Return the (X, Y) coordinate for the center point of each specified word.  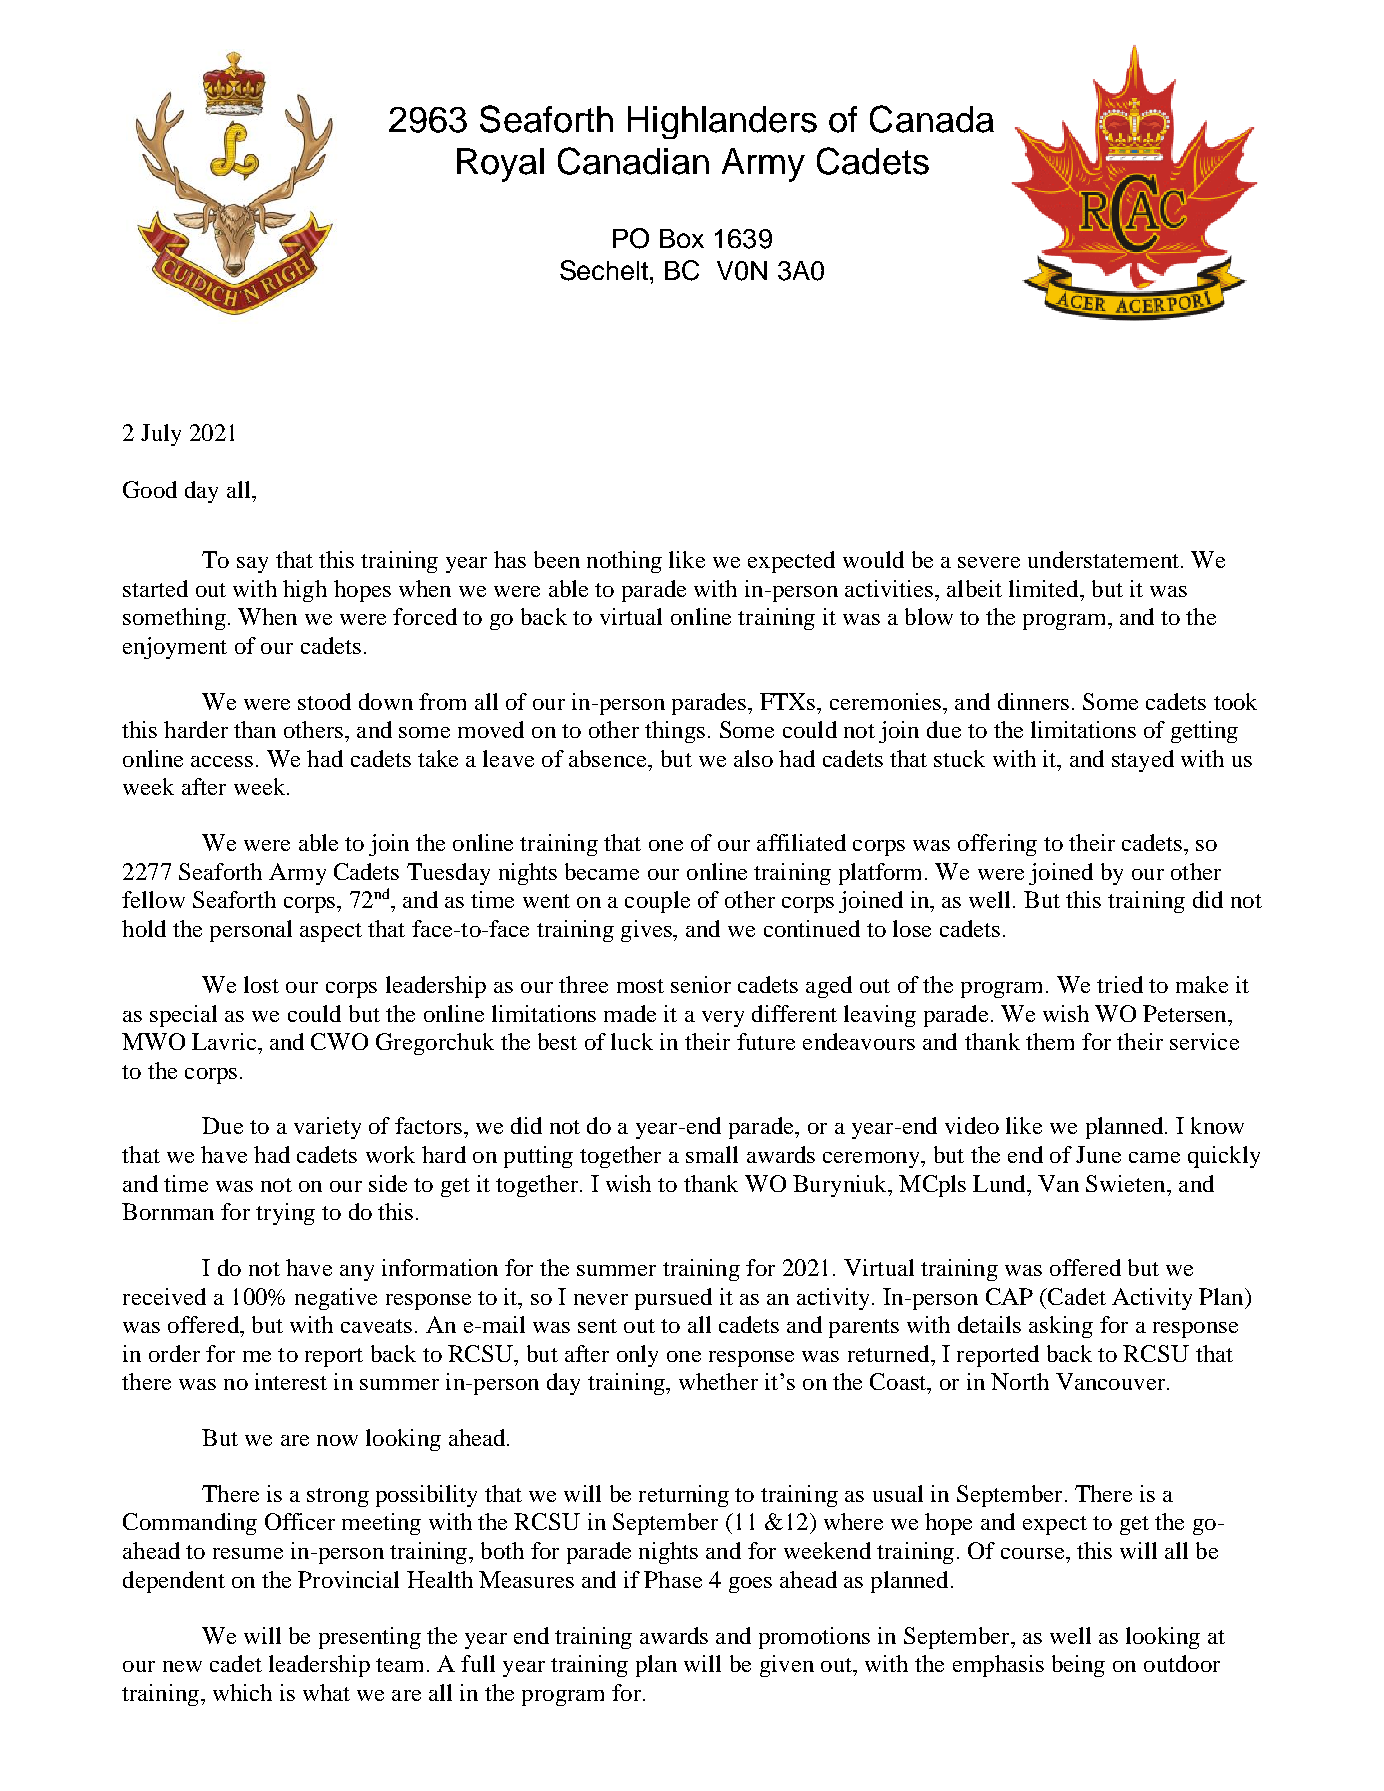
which (242, 1692)
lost (261, 984)
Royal (500, 165)
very (723, 1019)
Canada (932, 119)
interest (291, 1381)
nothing (624, 562)
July (161, 435)
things (675, 732)
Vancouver (1110, 1381)
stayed (1143, 761)
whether (718, 1381)
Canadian (633, 161)
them (1050, 1041)
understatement (1103, 559)
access (222, 761)
